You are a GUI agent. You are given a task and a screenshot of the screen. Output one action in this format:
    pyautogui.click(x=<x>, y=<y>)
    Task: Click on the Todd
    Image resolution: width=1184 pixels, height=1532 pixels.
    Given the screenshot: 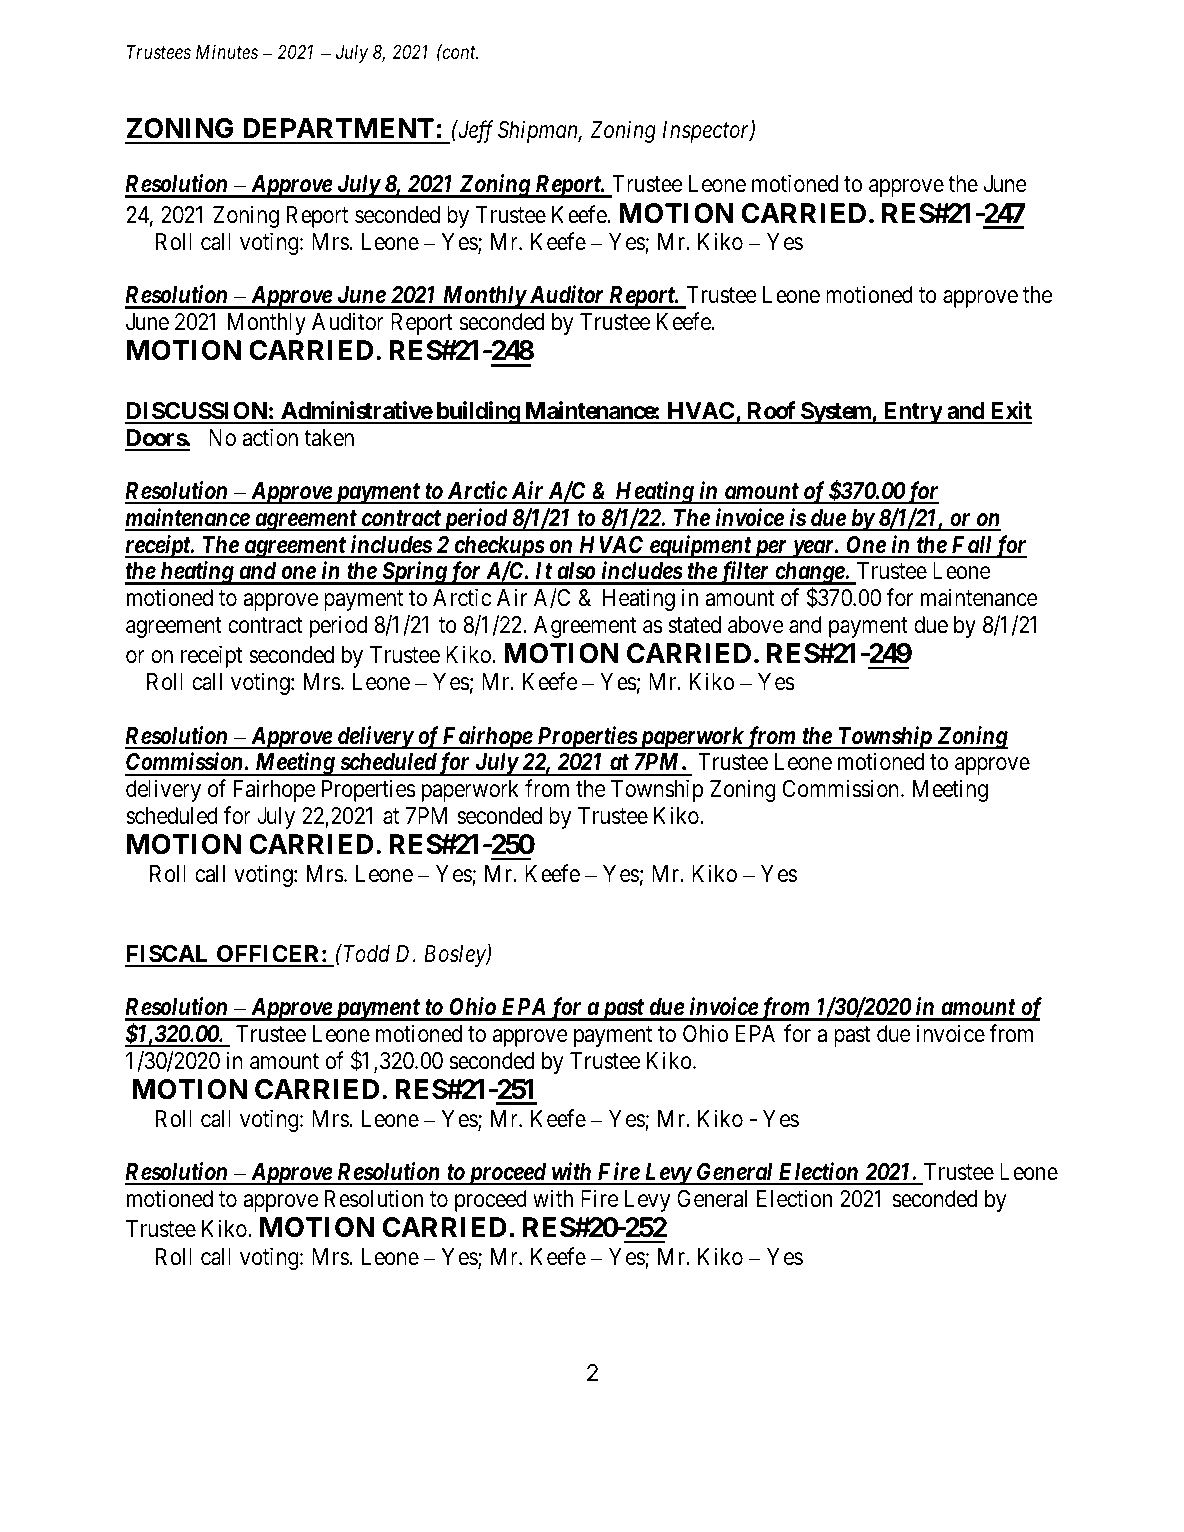 What is the action you would take?
    pyautogui.click(x=365, y=953)
